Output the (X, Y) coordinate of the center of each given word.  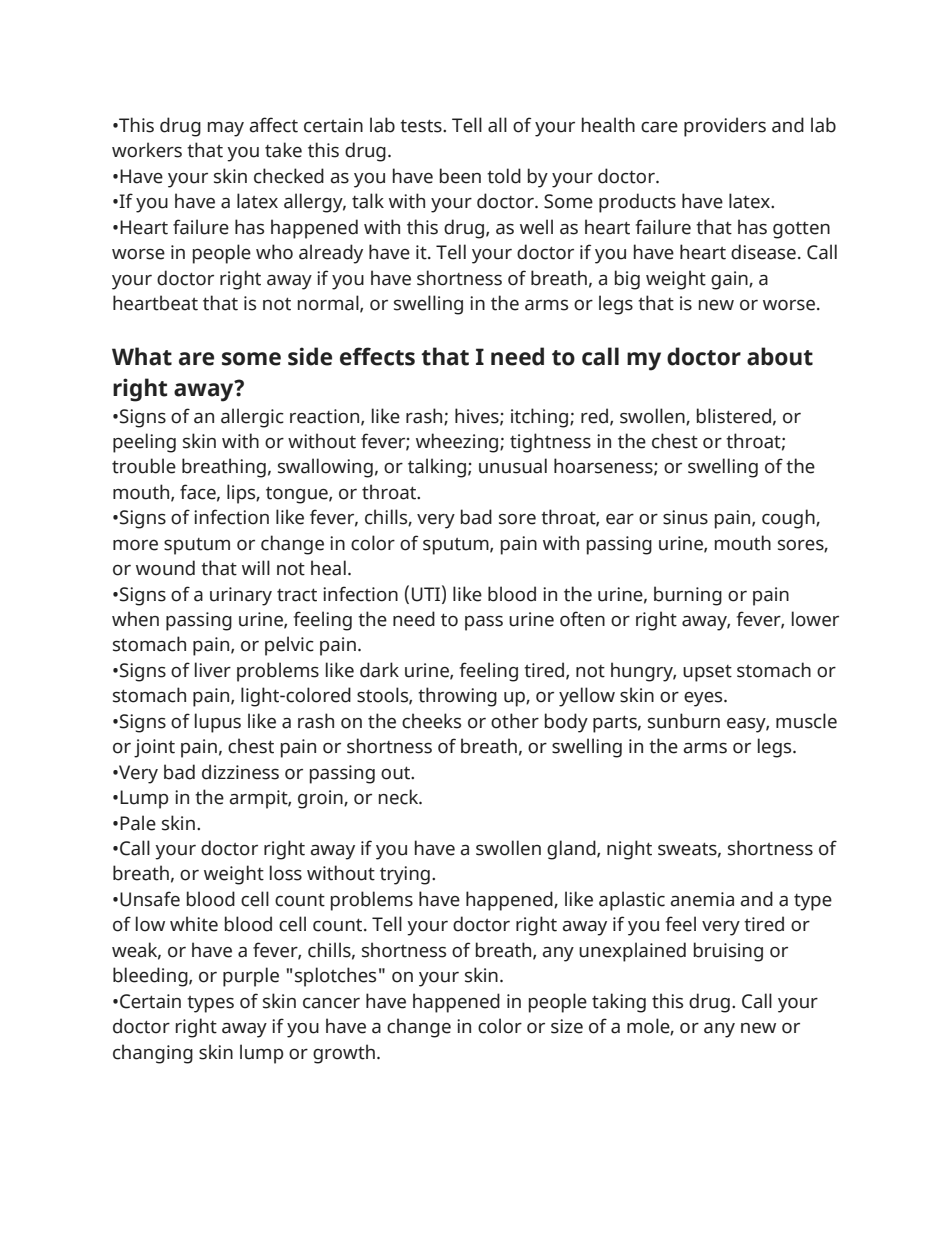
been (460, 176)
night (629, 850)
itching (541, 418)
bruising (728, 952)
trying (405, 875)
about (780, 356)
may (226, 129)
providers (725, 127)
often (582, 619)
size (567, 1026)
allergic (252, 418)
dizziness (240, 772)
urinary (241, 596)
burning (688, 596)
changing (153, 1054)
